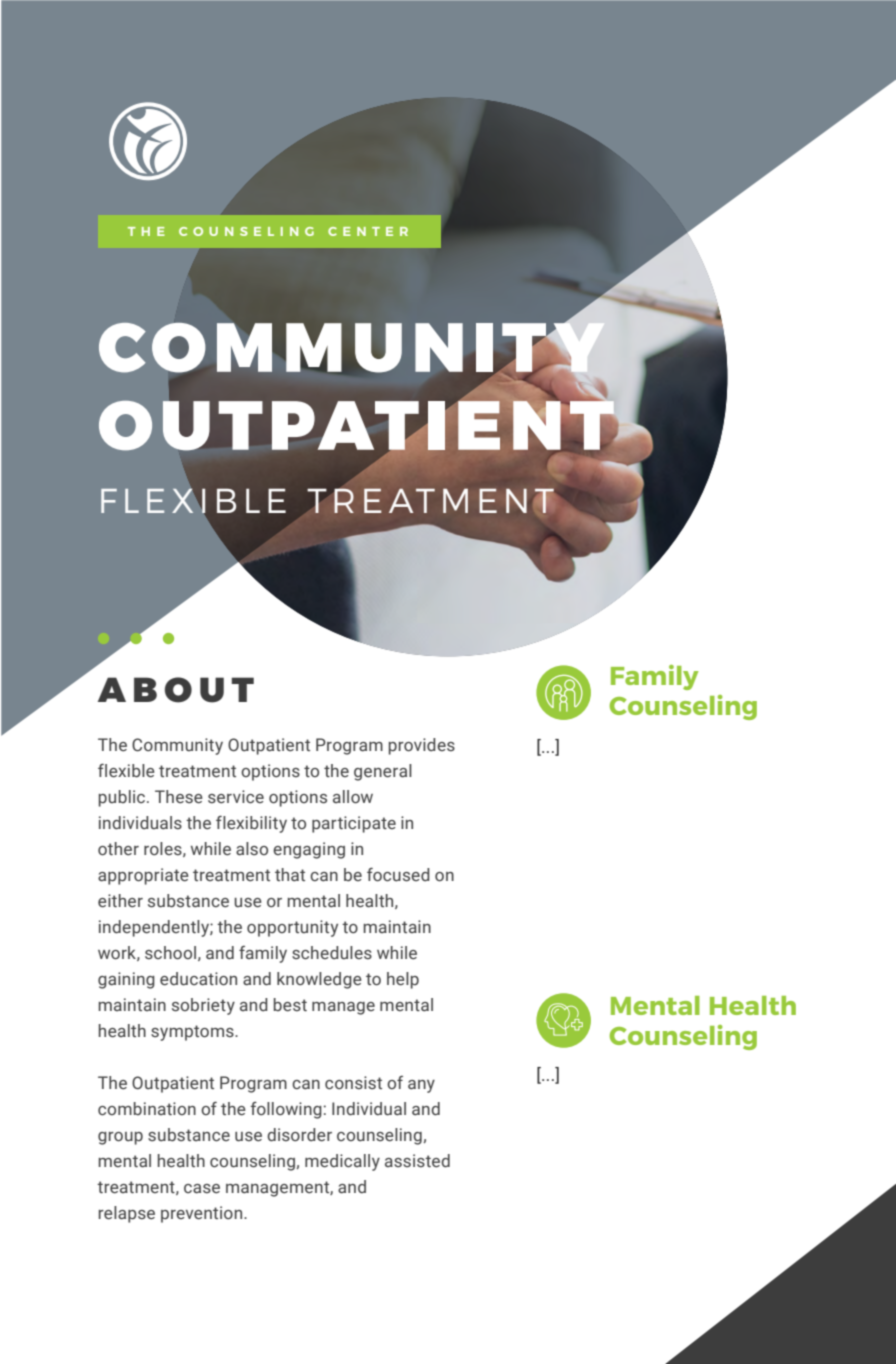 Image resolution: width=896 pixels, height=1364 pixels. I want to click on service, so click(236, 797).
